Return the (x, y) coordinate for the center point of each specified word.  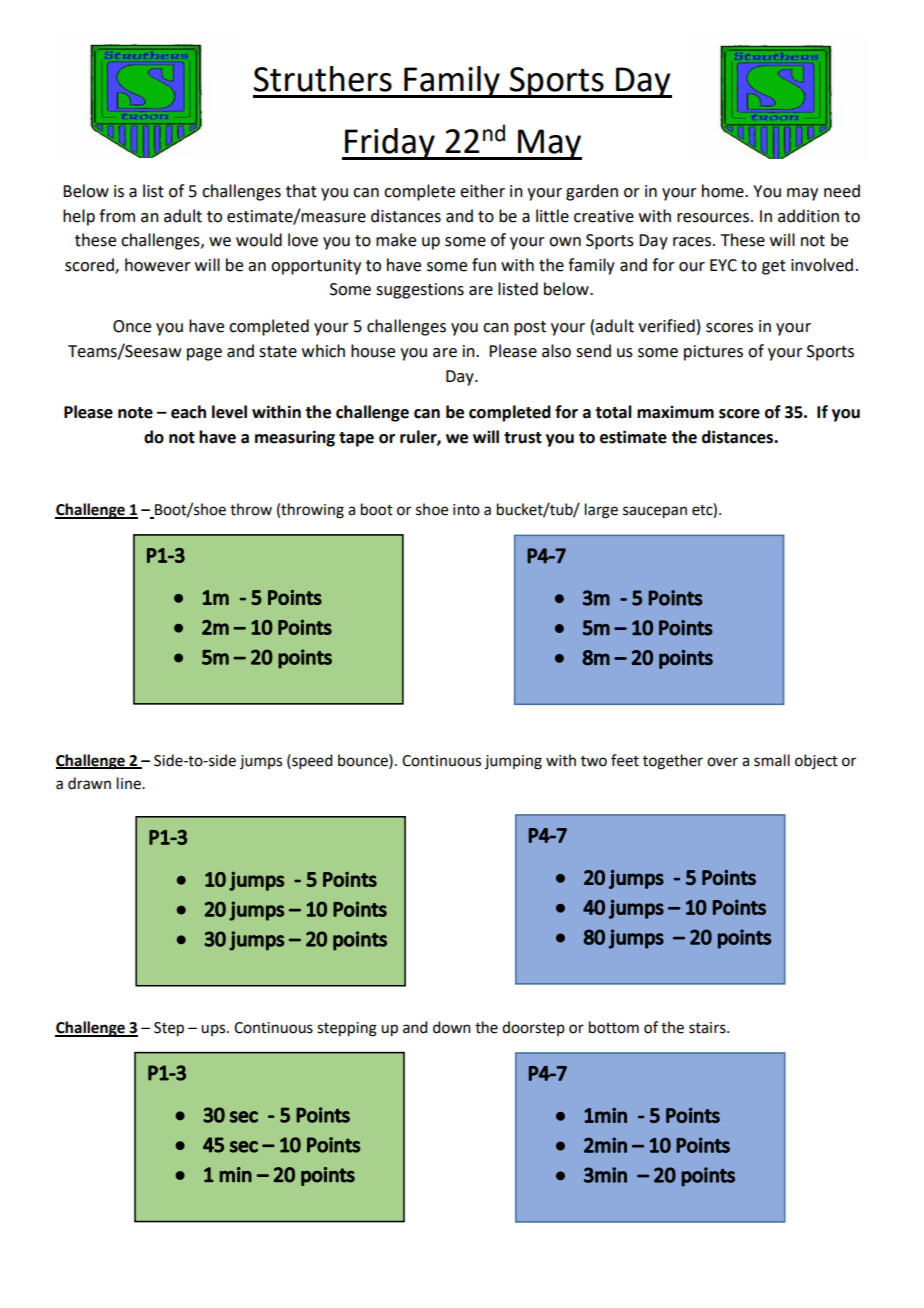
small (772, 760)
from (117, 216)
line (130, 783)
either (482, 191)
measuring (295, 438)
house (373, 351)
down (452, 1027)
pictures (713, 353)
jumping (513, 762)
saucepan (655, 512)
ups (214, 1030)
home (724, 191)
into (466, 510)
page (204, 354)
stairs (708, 1028)
